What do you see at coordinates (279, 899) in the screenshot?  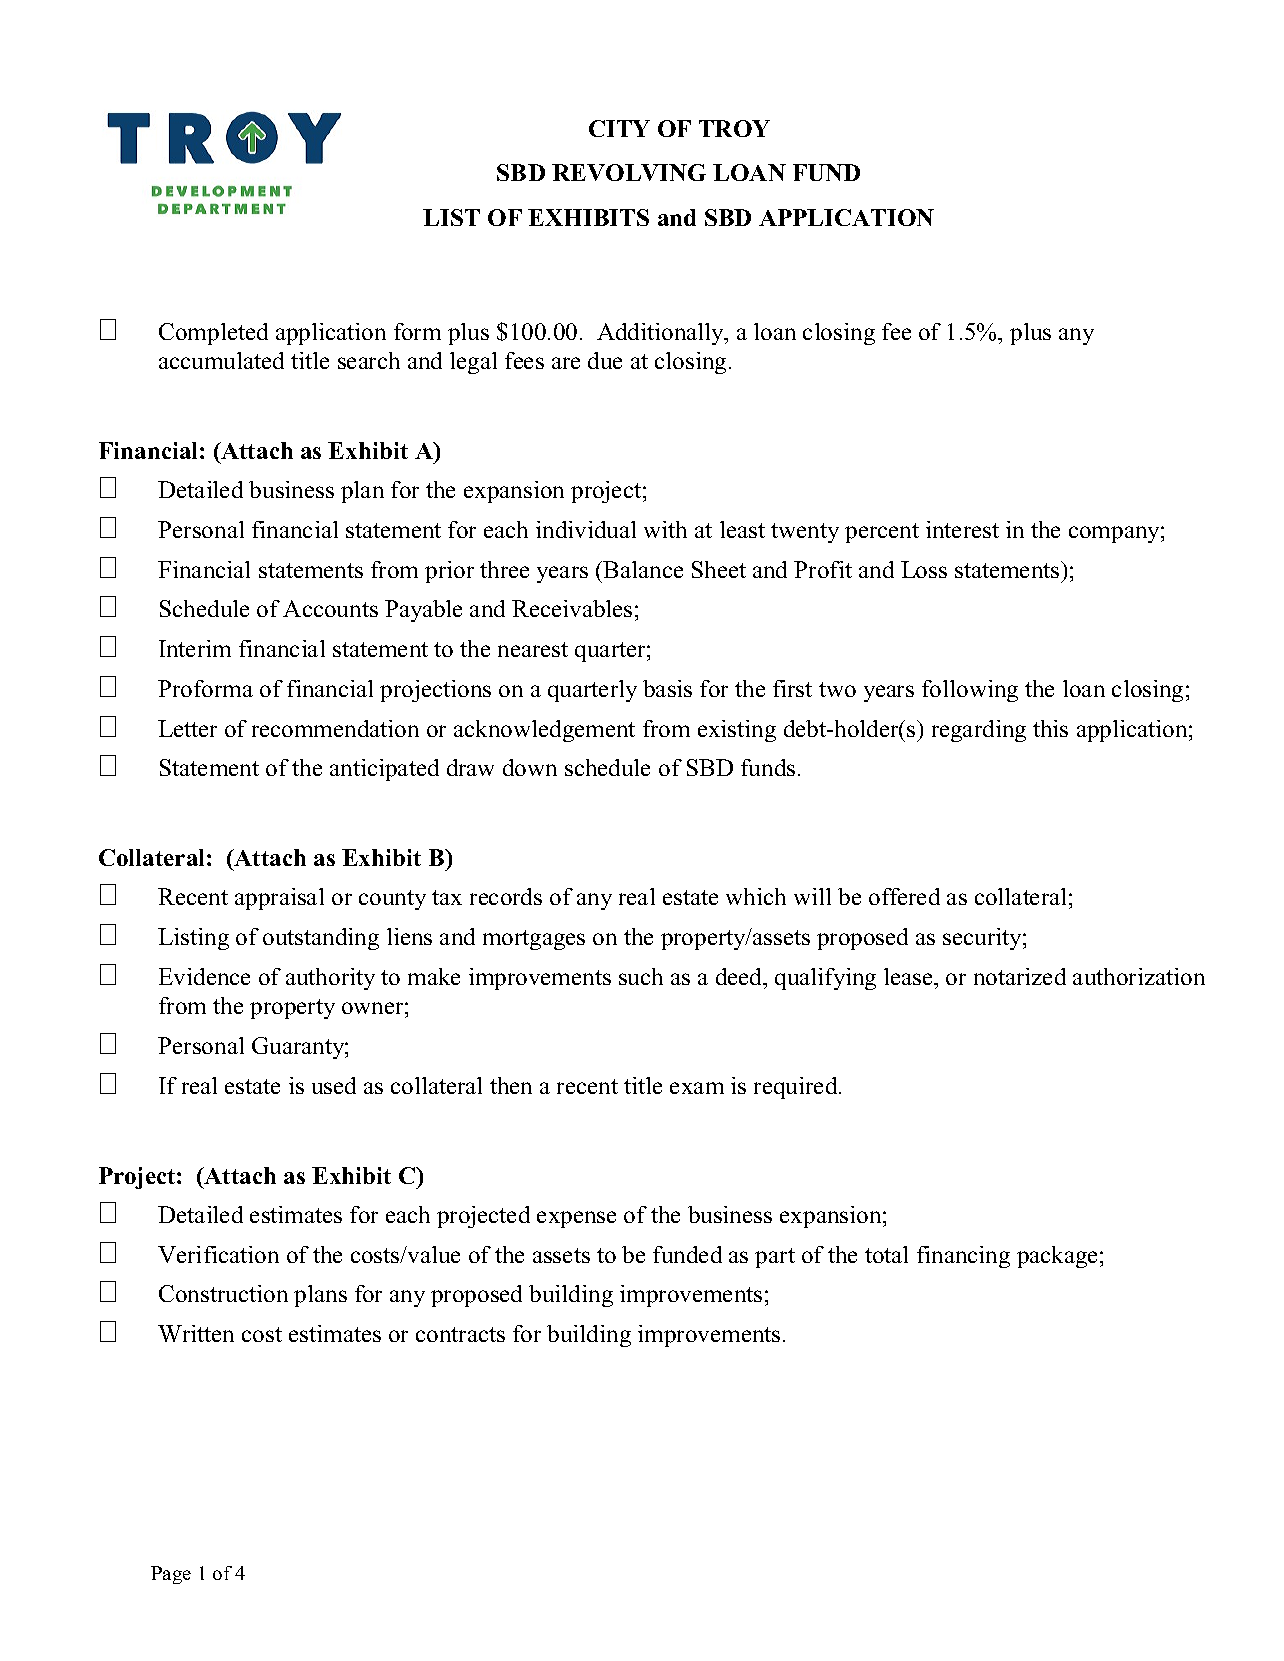 I see `appraisal` at bounding box center [279, 899].
